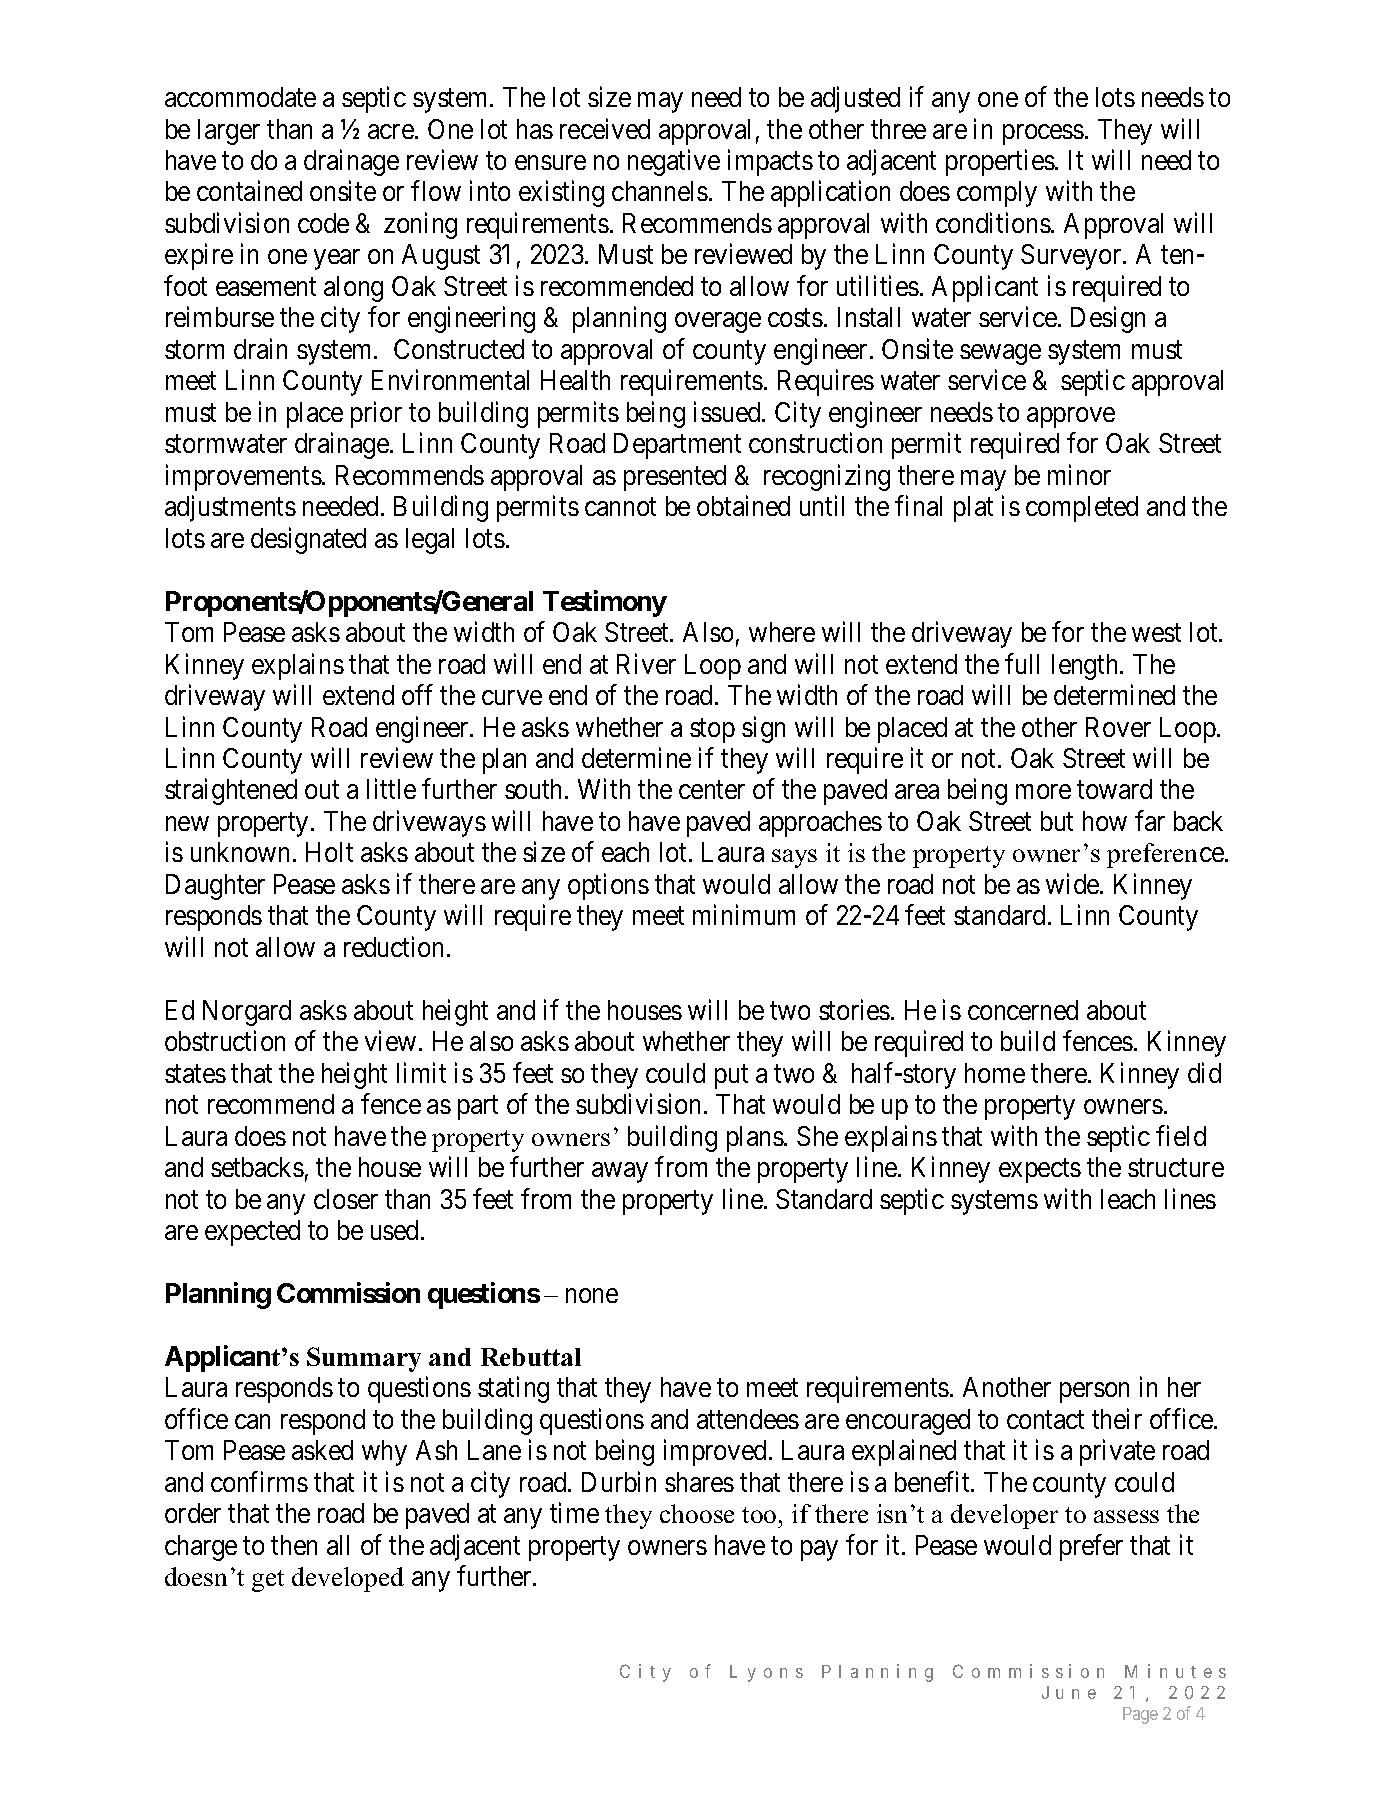  I want to click on attendees, so click(748, 1419).
